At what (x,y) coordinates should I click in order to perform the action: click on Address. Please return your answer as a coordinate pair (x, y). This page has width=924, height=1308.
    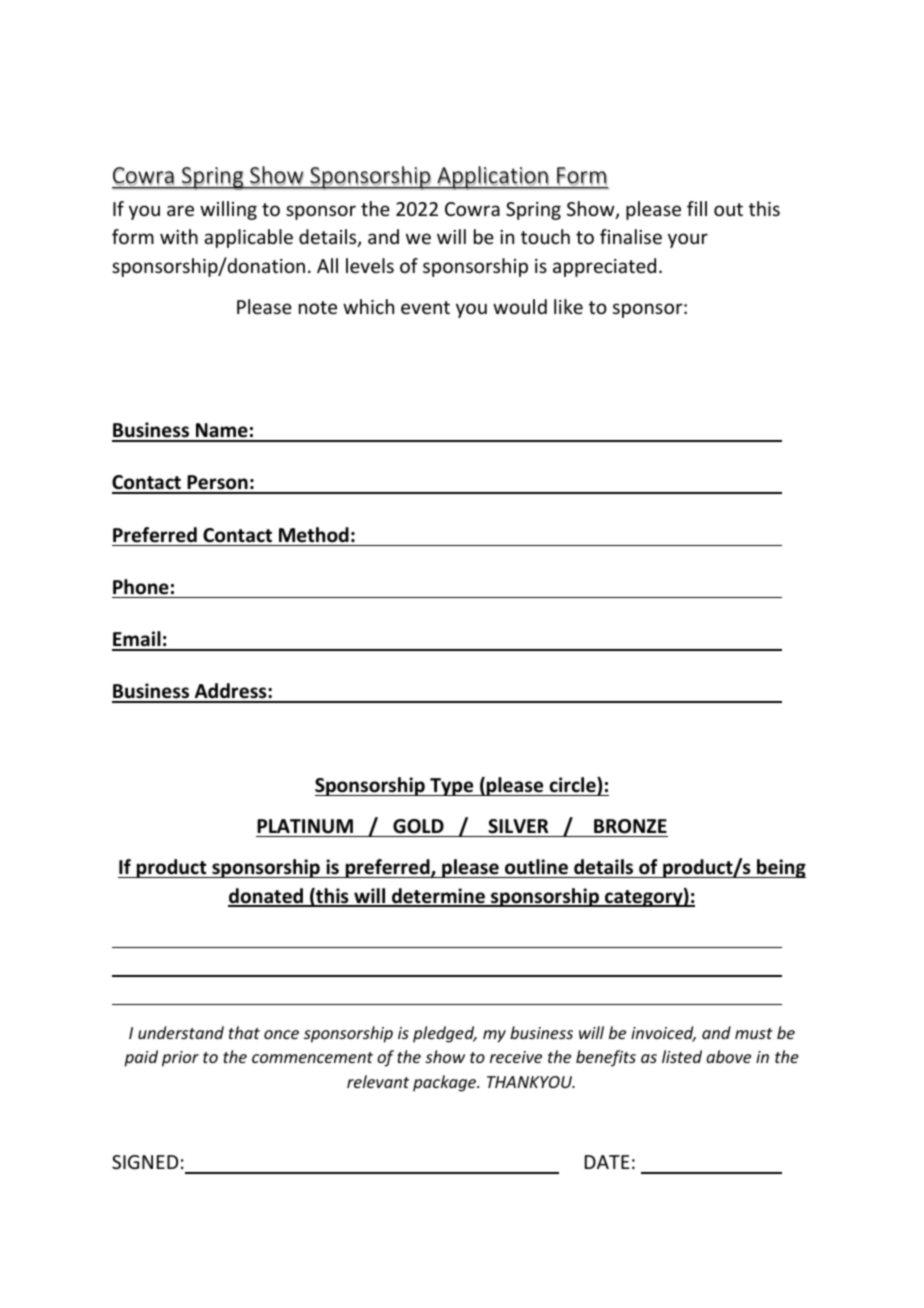
    Looking at the image, I should click on (230, 692).
